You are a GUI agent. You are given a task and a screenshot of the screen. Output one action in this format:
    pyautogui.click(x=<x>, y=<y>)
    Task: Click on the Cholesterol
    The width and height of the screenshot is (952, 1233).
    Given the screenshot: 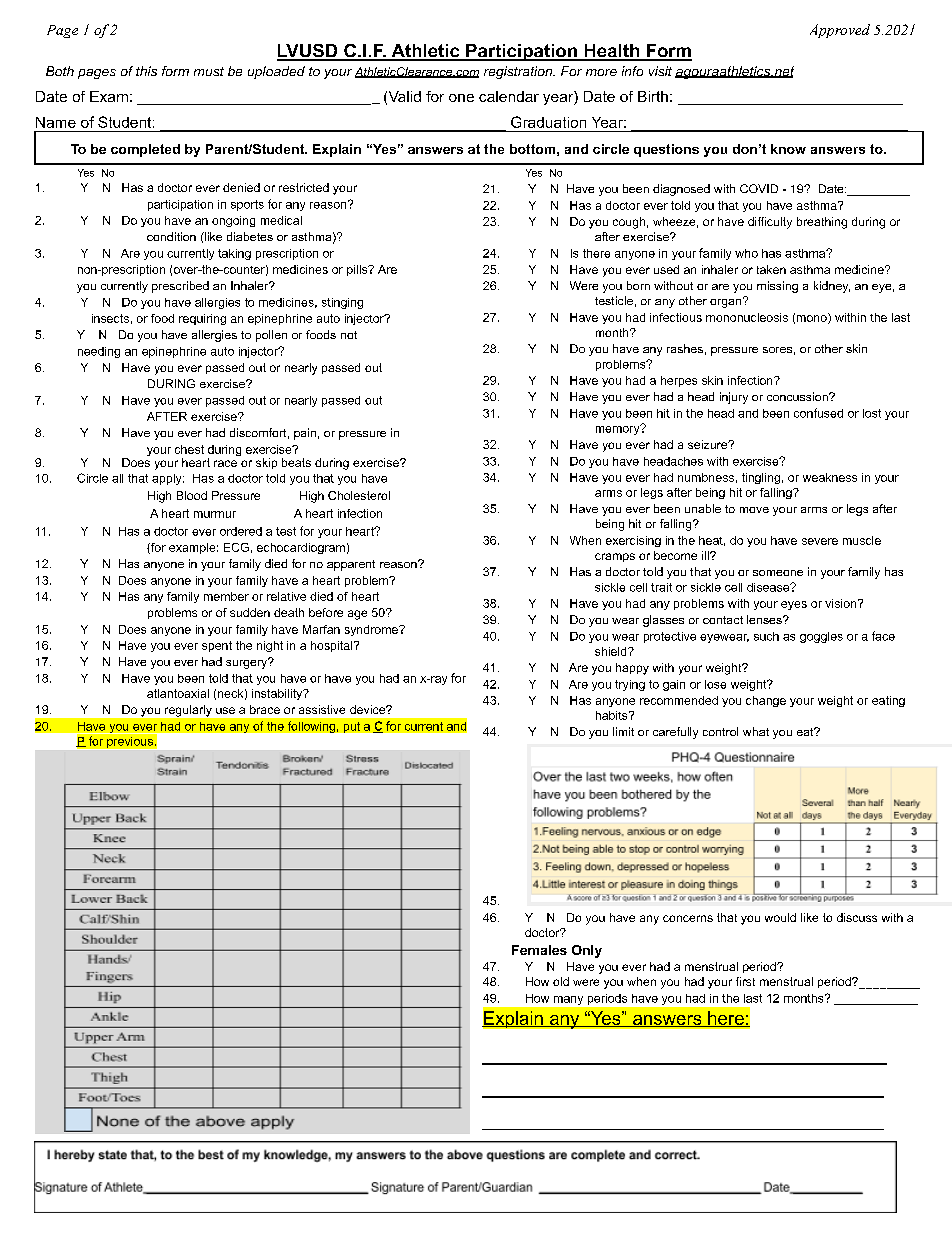 What is the action you would take?
    pyautogui.click(x=359, y=495)
